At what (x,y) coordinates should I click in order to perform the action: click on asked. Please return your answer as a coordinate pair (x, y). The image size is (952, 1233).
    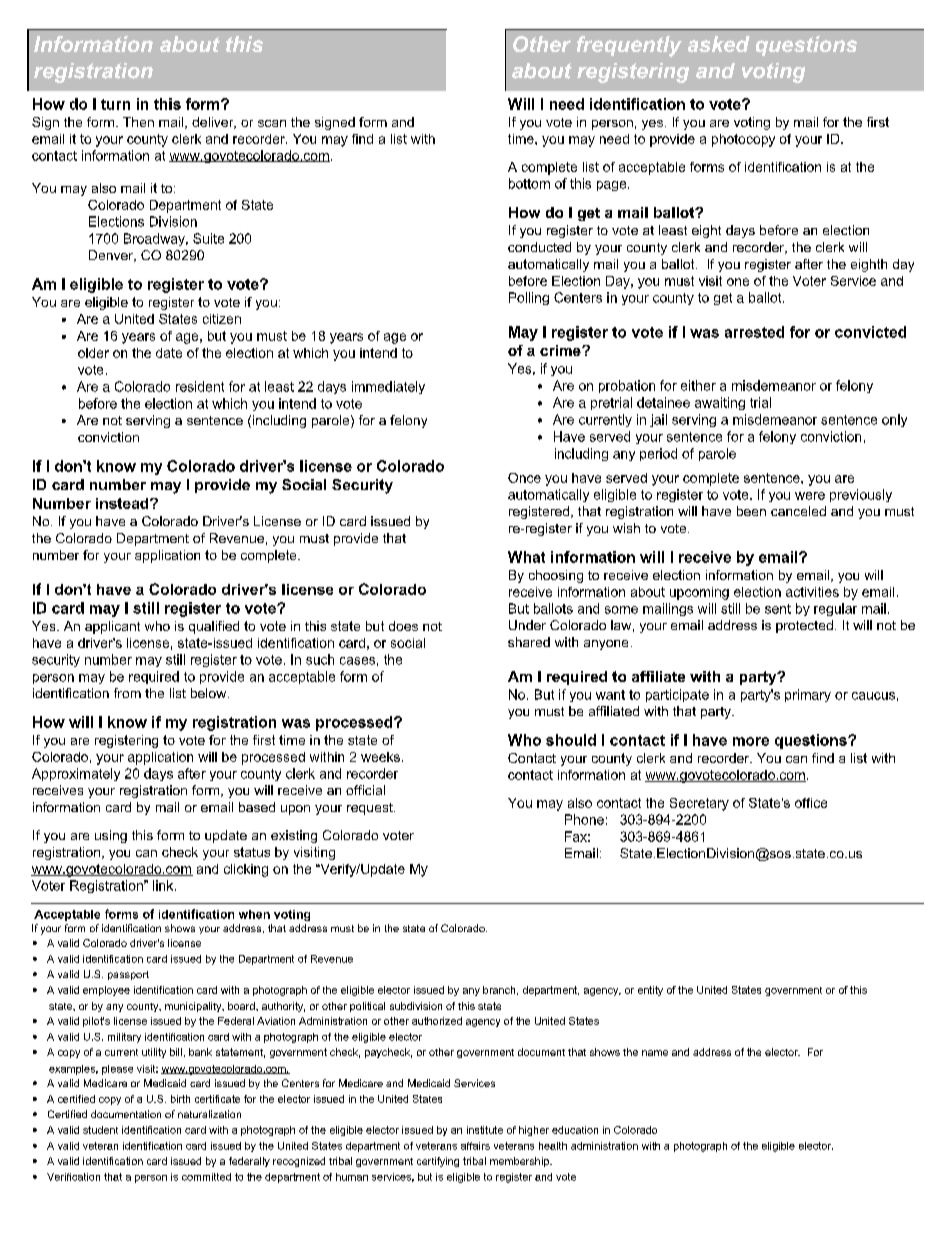
    Looking at the image, I should click on (719, 44).
